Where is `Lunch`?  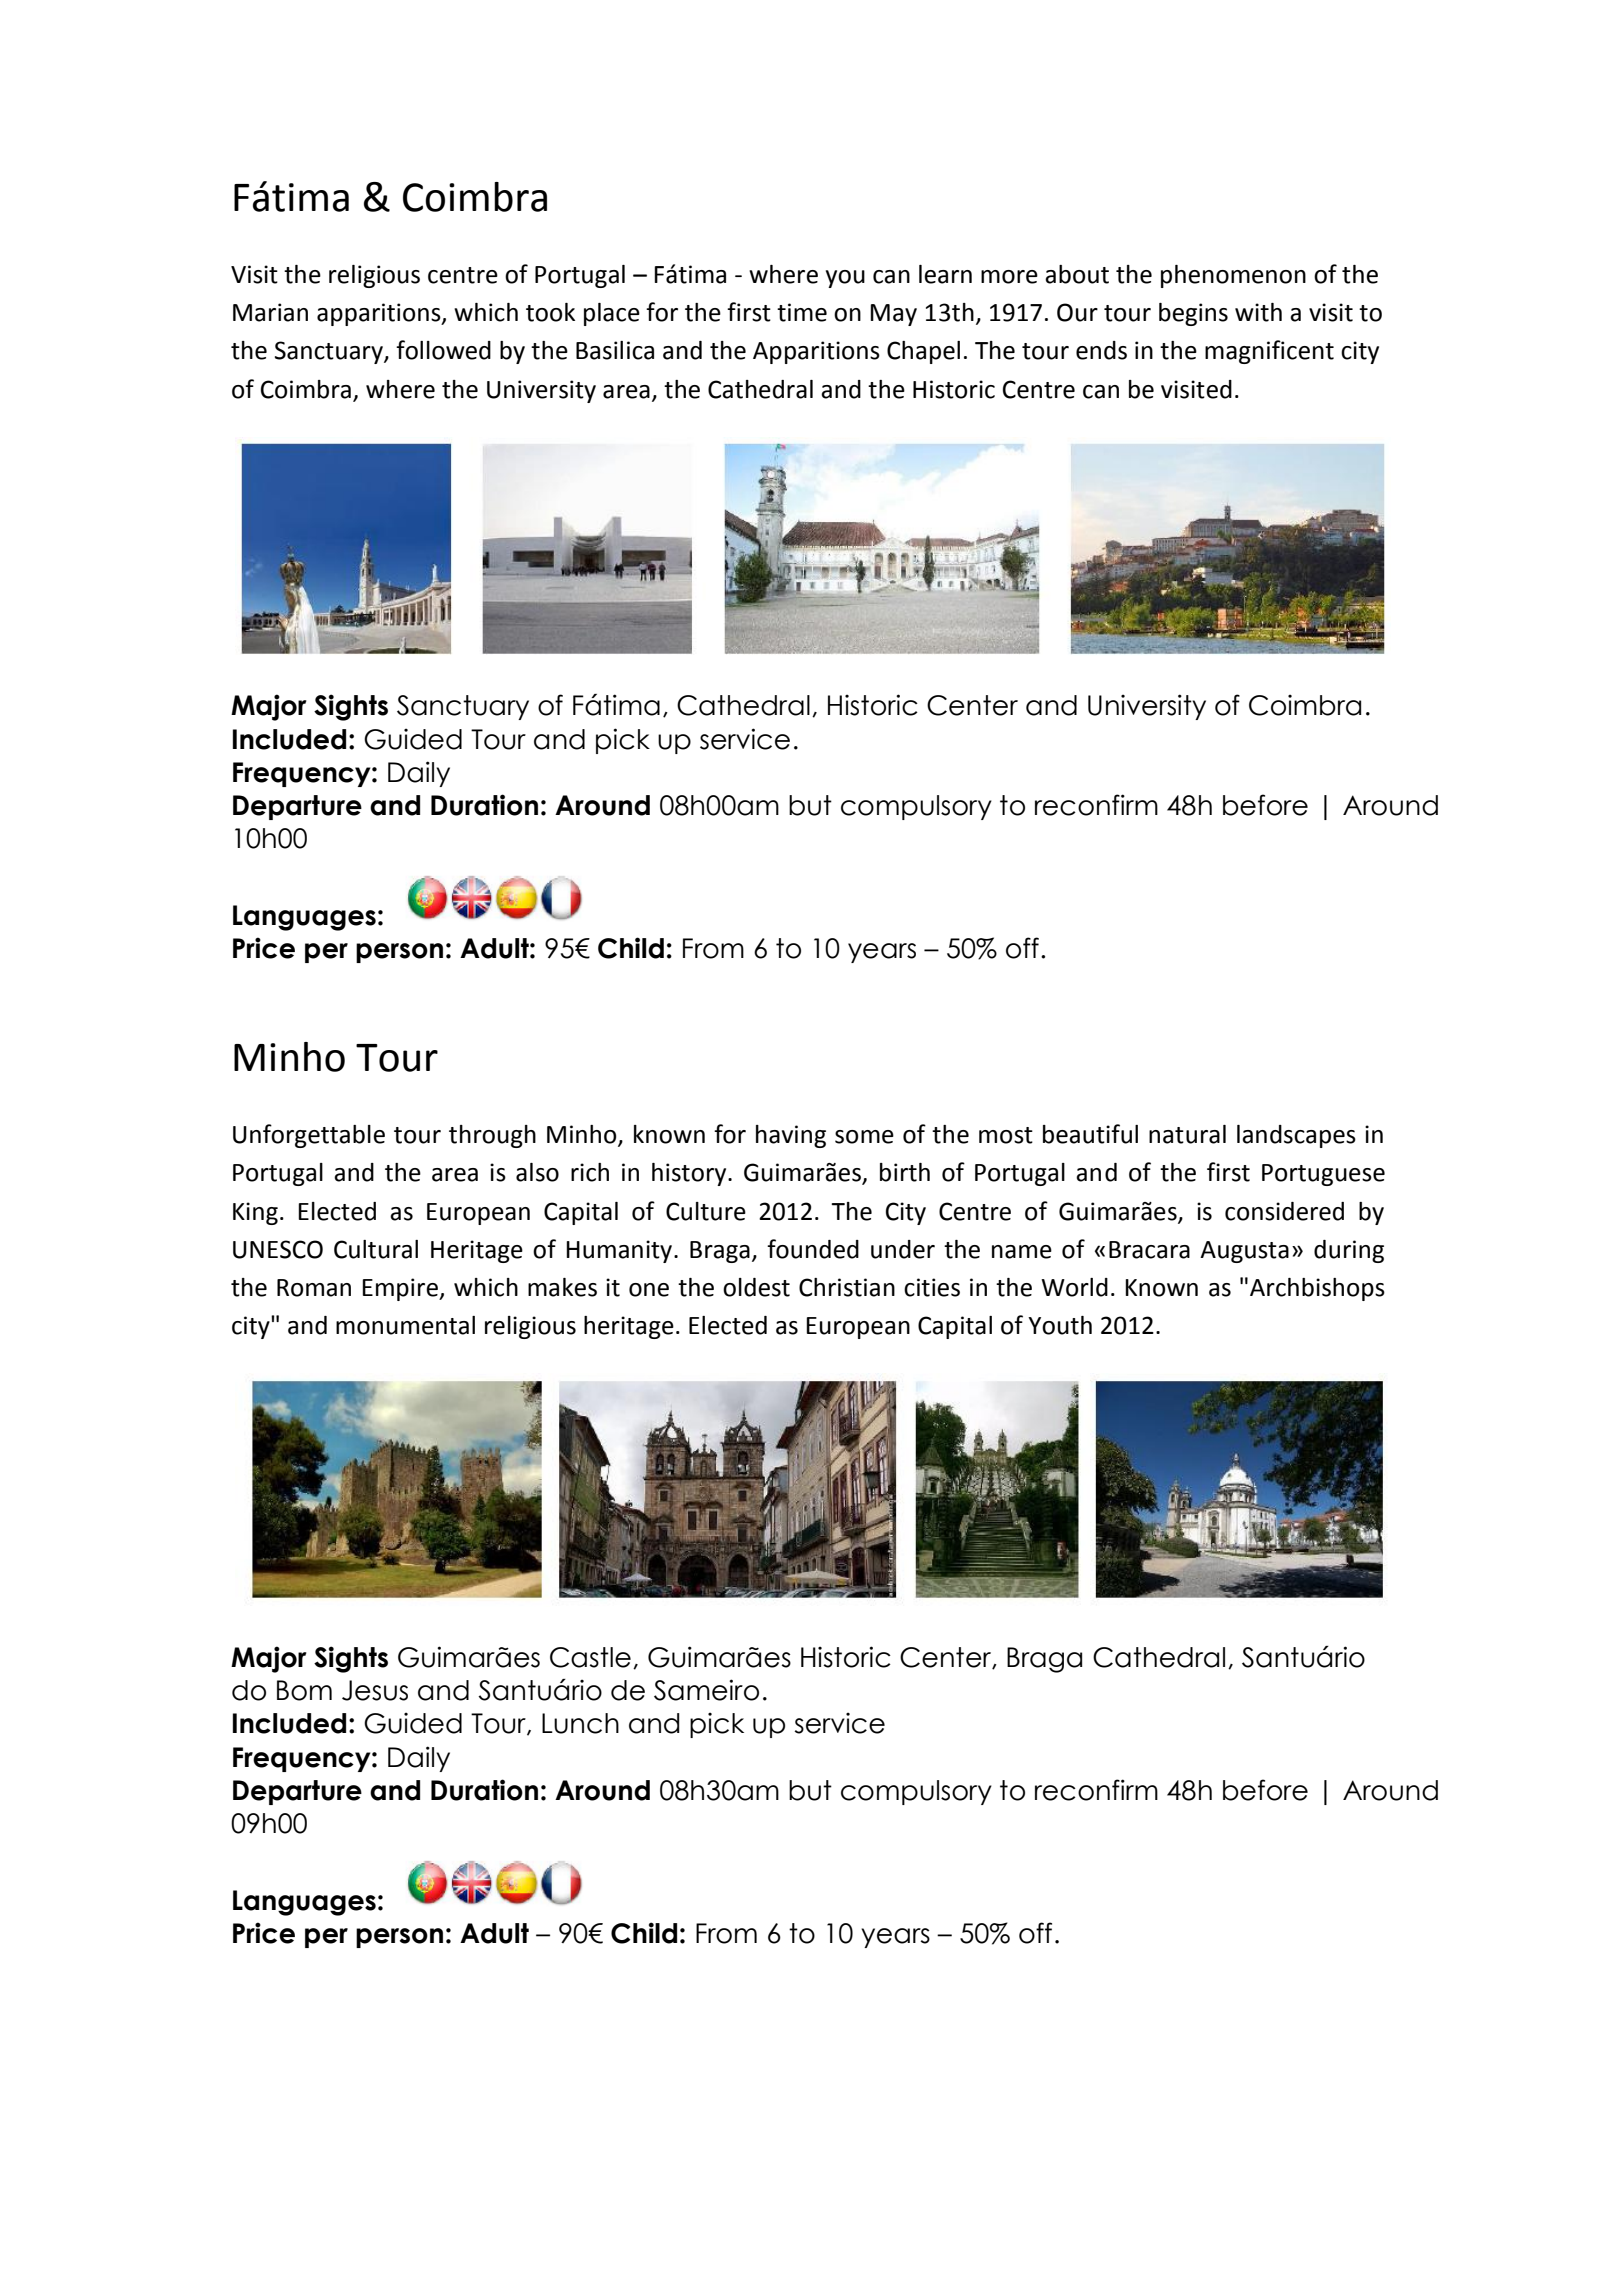 Lunch is located at coordinates (580, 1723).
